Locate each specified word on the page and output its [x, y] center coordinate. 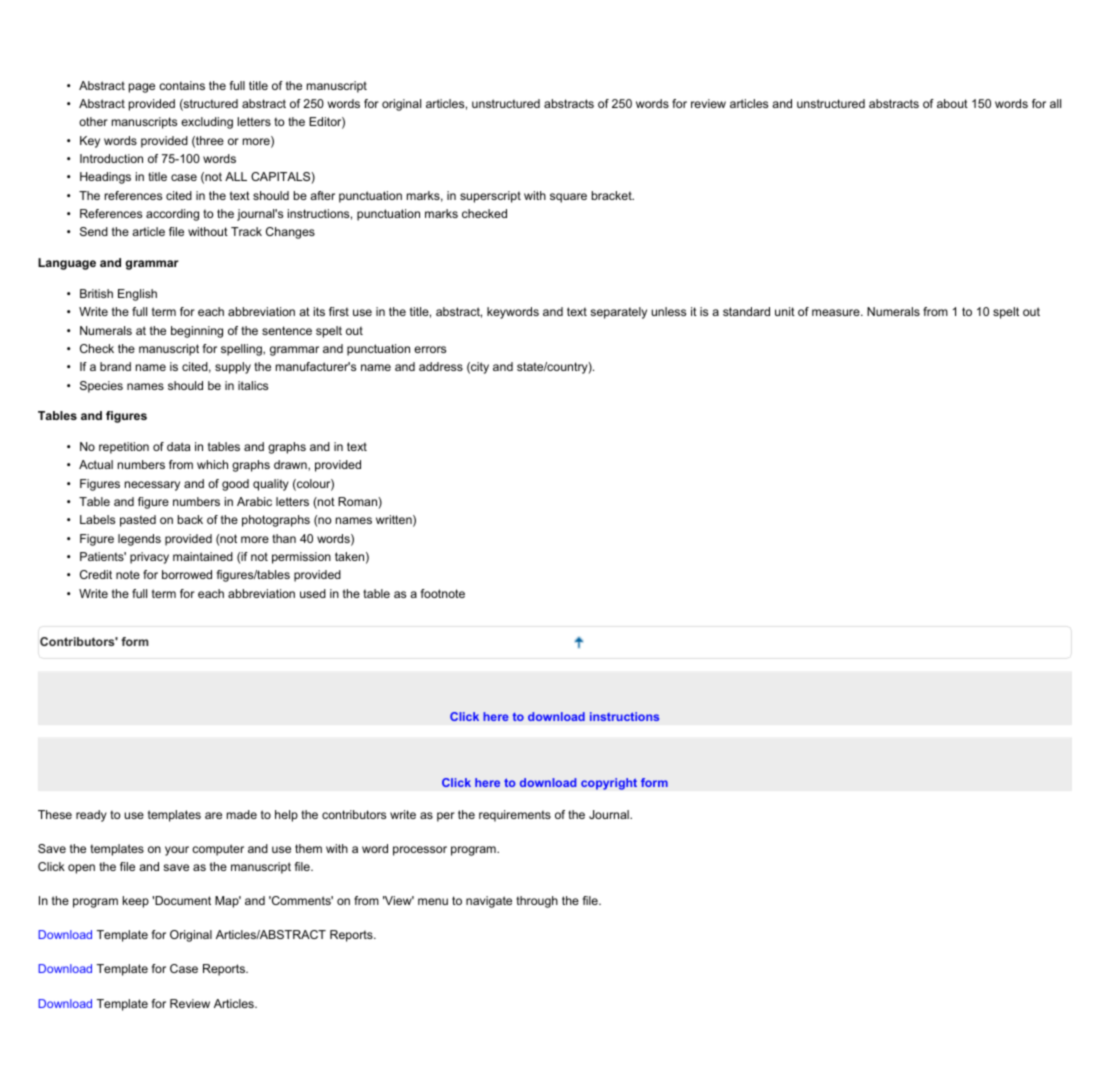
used [313, 593]
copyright [609, 784]
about [952, 103]
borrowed [187, 574]
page [142, 88]
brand [115, 366]
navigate [489, 902]
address [441, 366]
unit [785, 311]
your [177, 851]
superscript [490, 197]
